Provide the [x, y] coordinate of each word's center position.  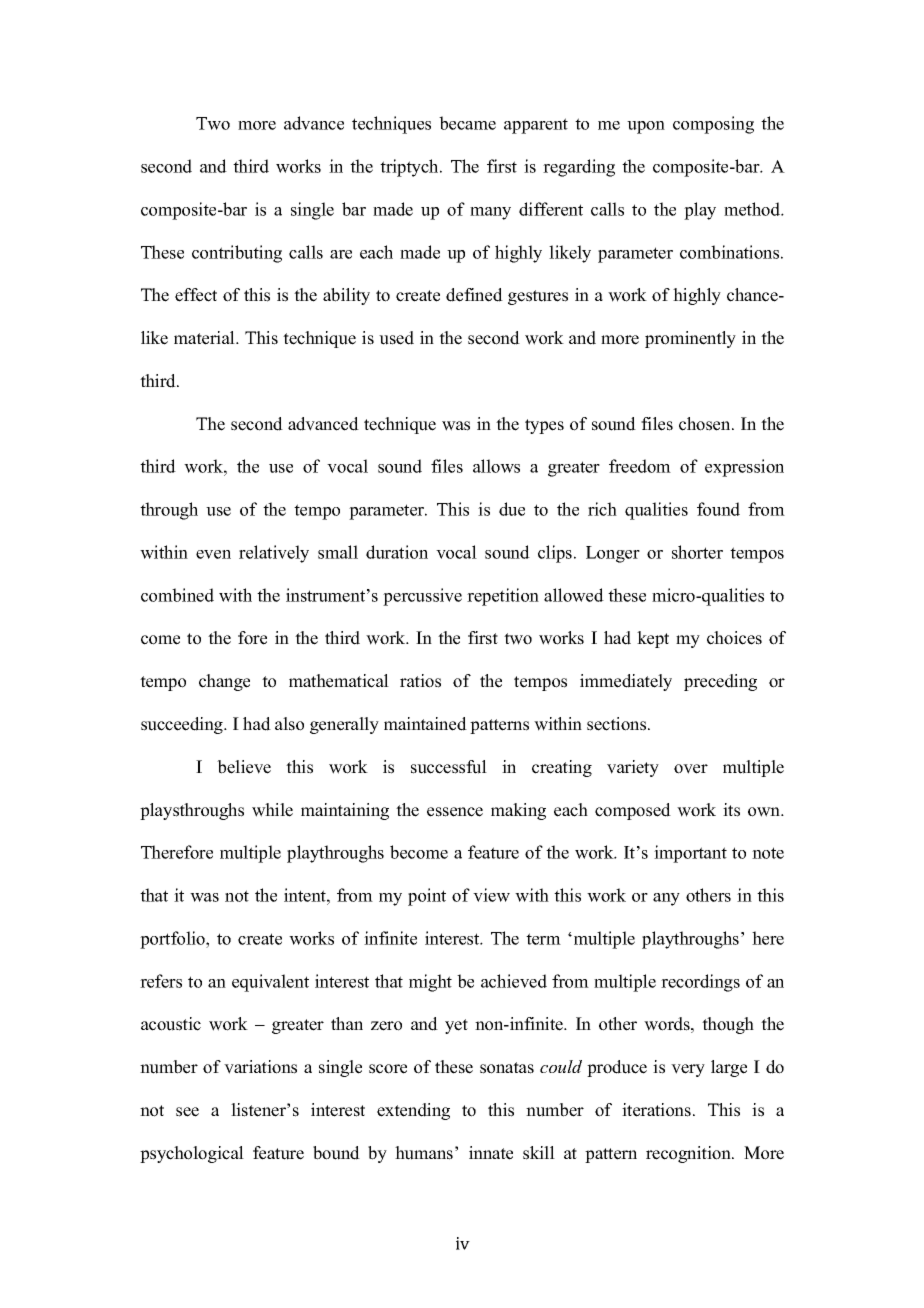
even [213, 554]
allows [496, 466]
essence [455, 812]
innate [491, 1153]
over [691, 769]
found [718, 509]
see [187, 1112]
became [467, 123]
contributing [237, 254]
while [272, 810]
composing [713, 125]
